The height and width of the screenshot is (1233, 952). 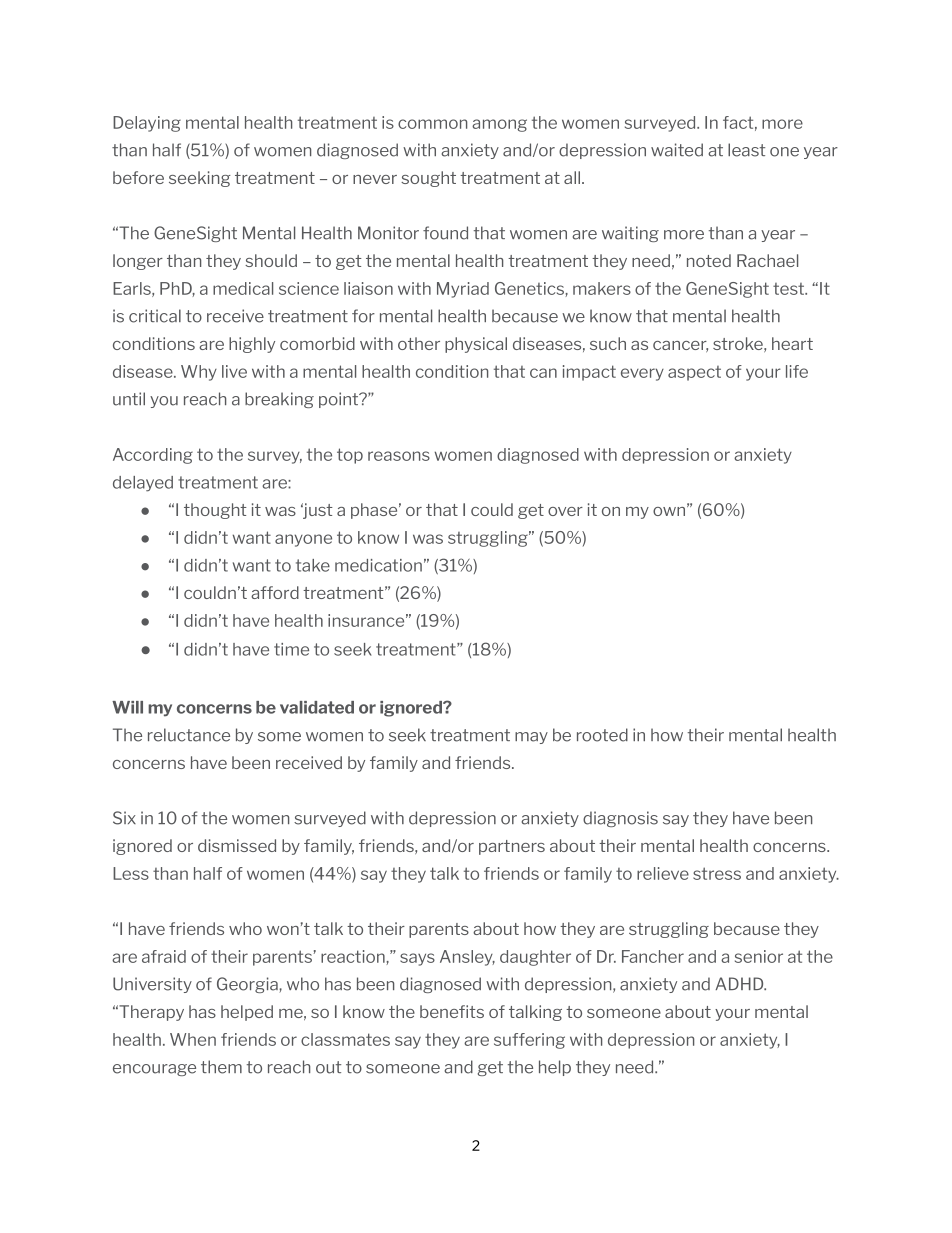 I want to click on reasons, so click(x=399, y=456).
